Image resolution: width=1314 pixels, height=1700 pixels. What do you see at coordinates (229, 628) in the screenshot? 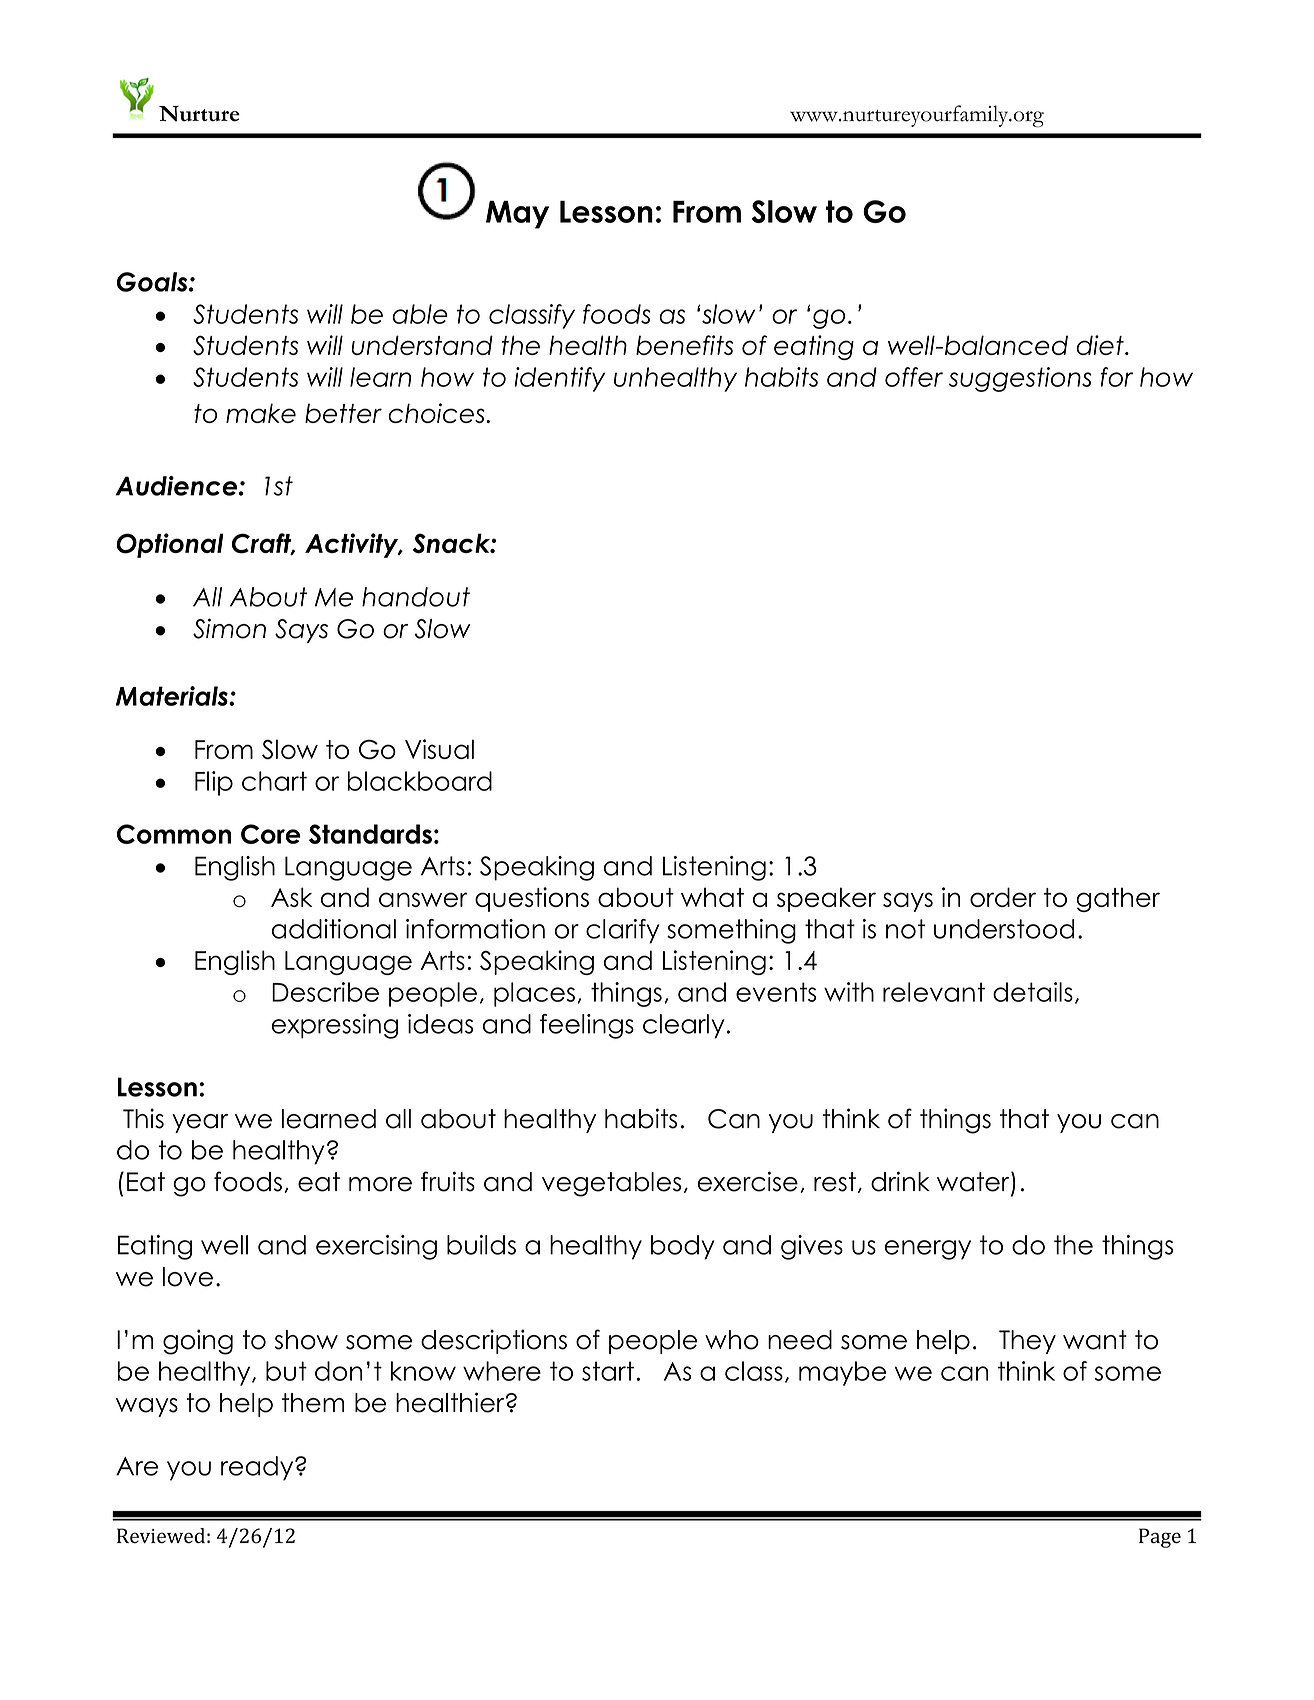
I see `Simon` at bounding box center [229, 628].
